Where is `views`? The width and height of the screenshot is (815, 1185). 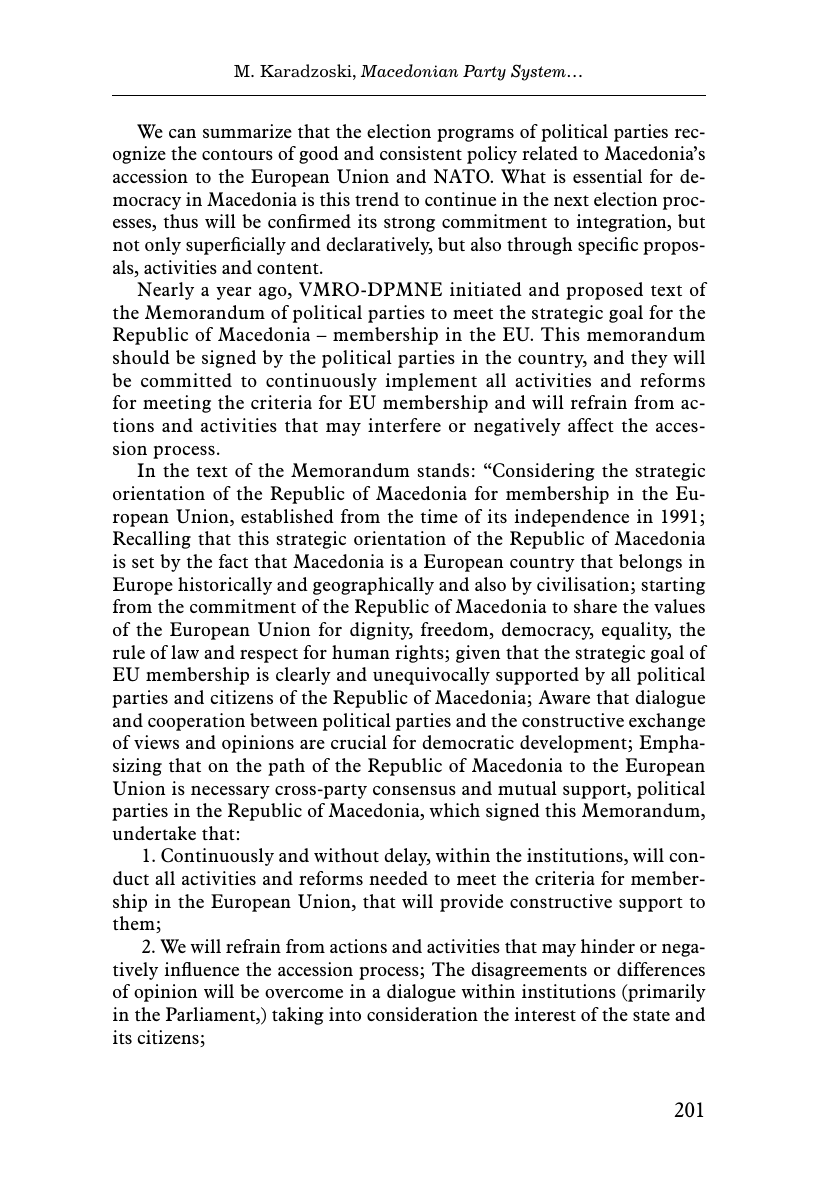 views is located at coordinates (156, 742).
